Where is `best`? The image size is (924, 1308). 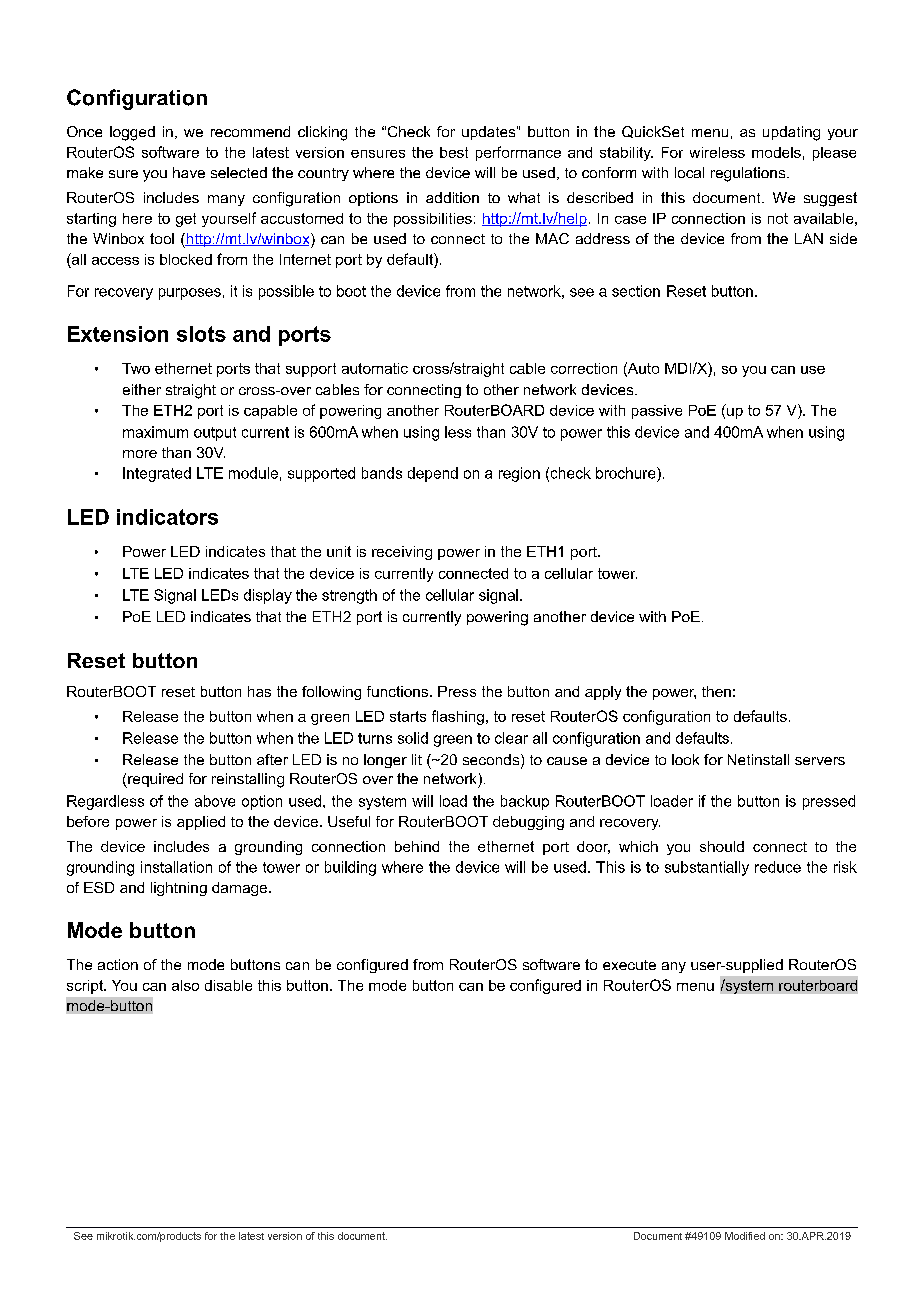
best is located at coordinates (454, 152).
